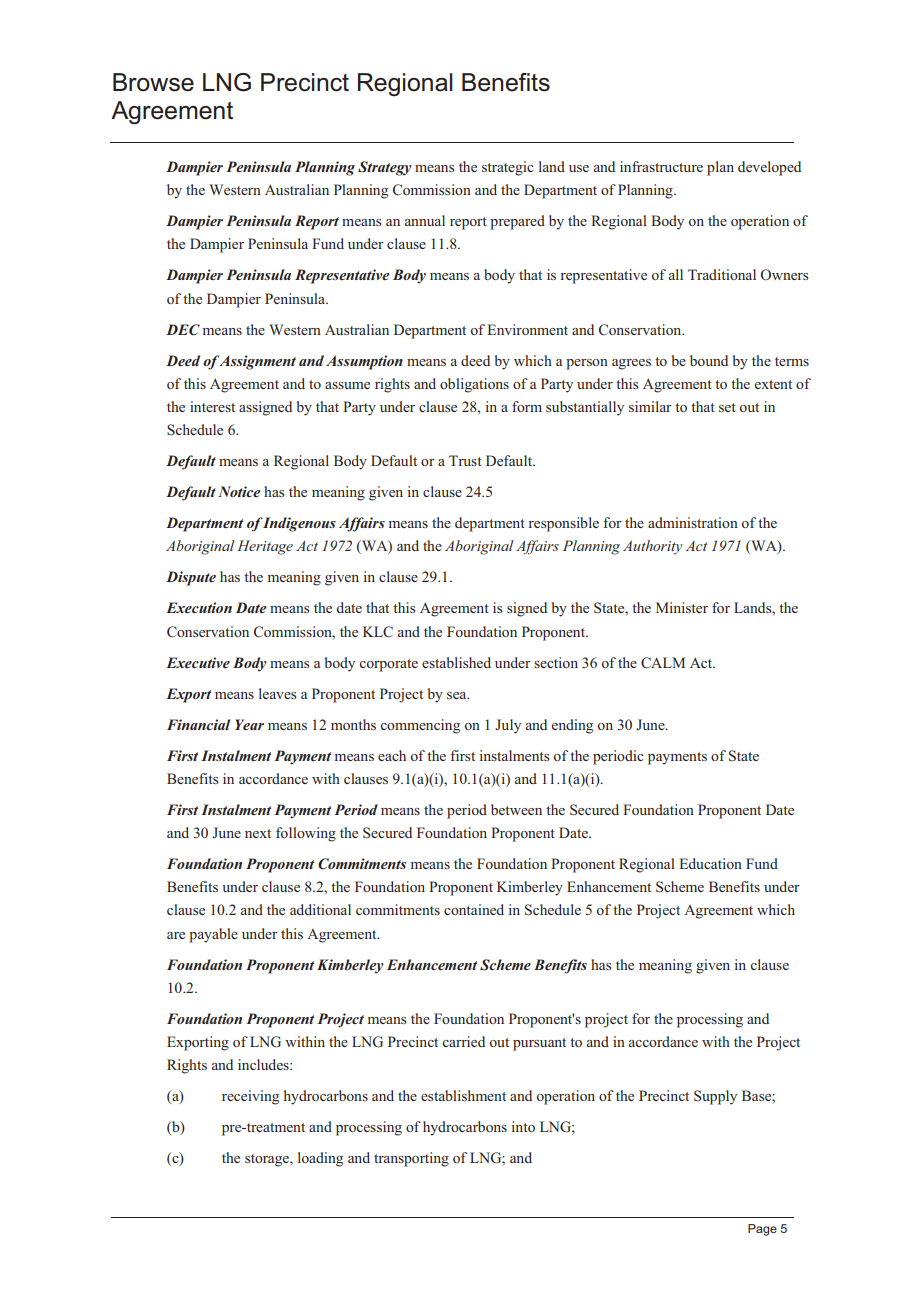 This page has height=1308, width=924. What do you see at coordinates (153, 82) in the page?
I see `Browse` at bounding box center [153, 82].
